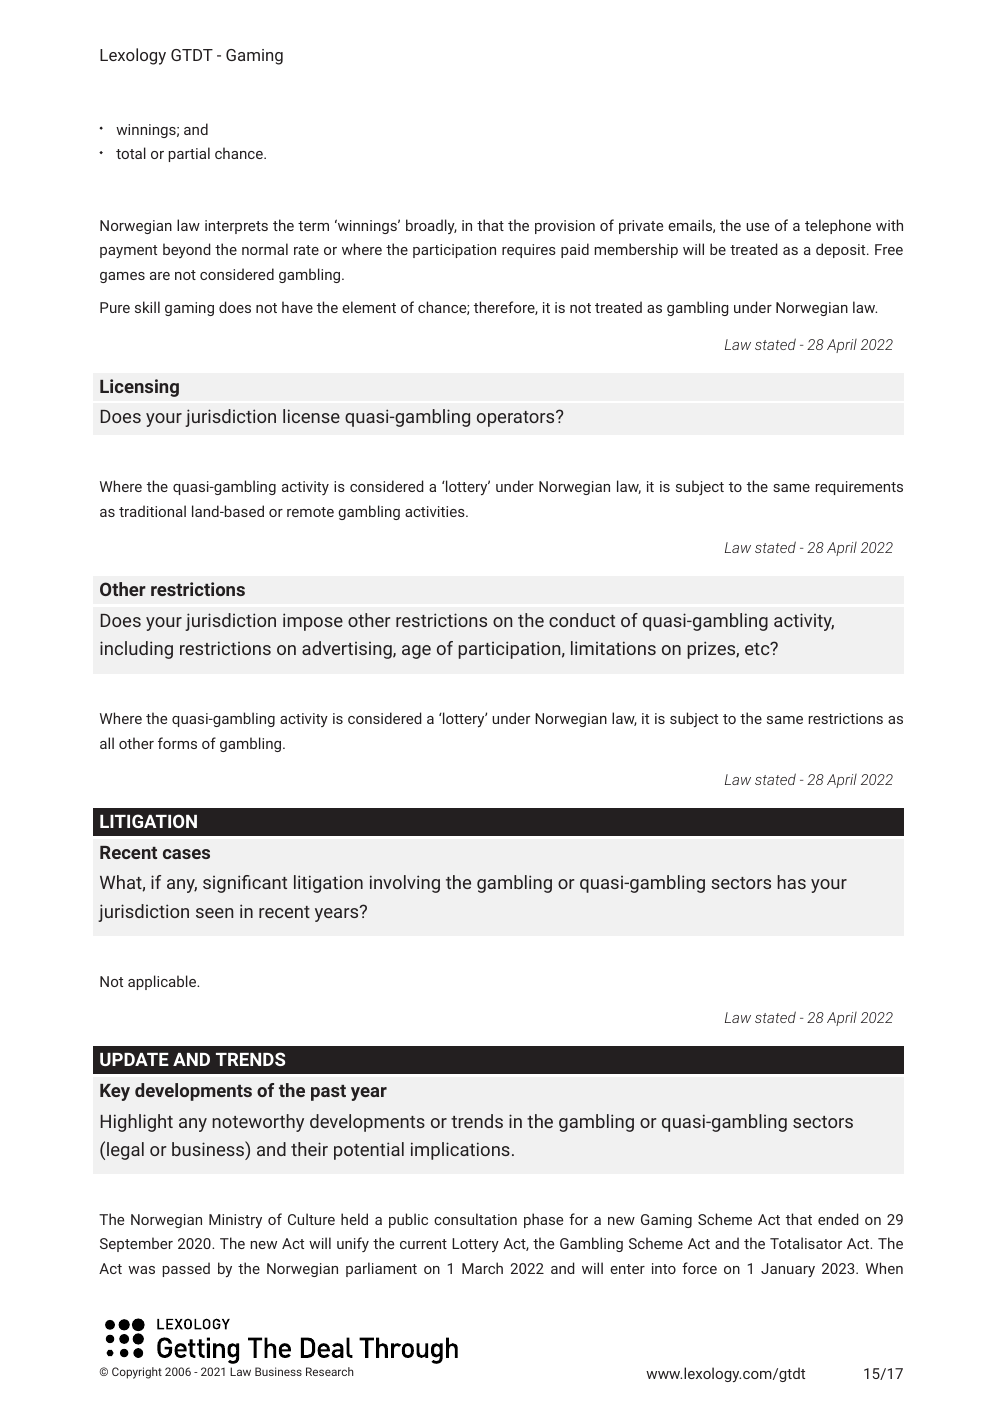 Image resolution: width=1003 pixels, height=1419 pixels. I want to click on use, so click(757, 227).
